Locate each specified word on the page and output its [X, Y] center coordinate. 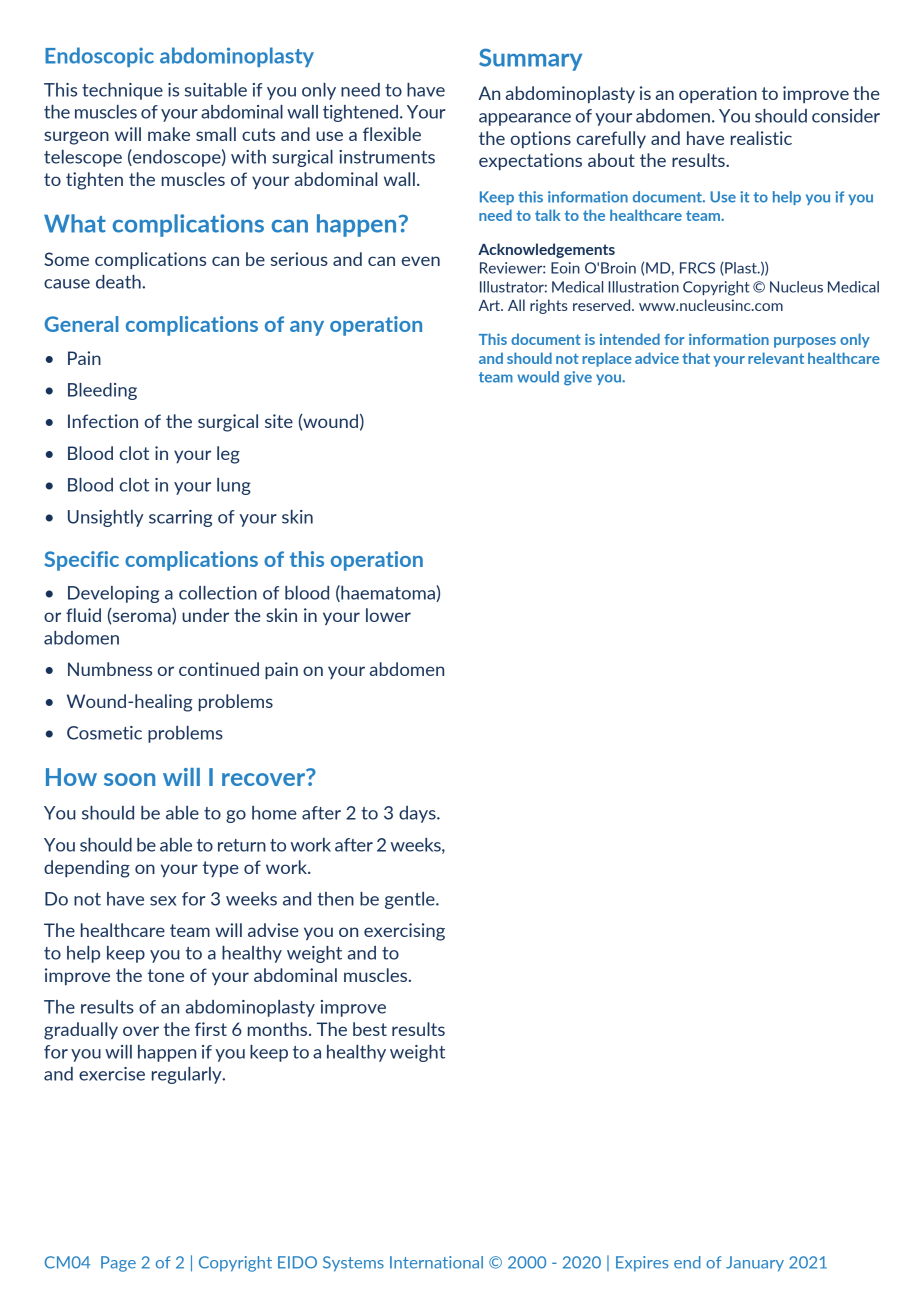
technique [122, 91]
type [221, 869]
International [436, 1262]
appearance [525, 119]
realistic [761, 138]
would [538, 377]
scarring [180, 518]
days [418, 814]
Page [118, 1264]
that [696, 358]
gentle [411, 900]
